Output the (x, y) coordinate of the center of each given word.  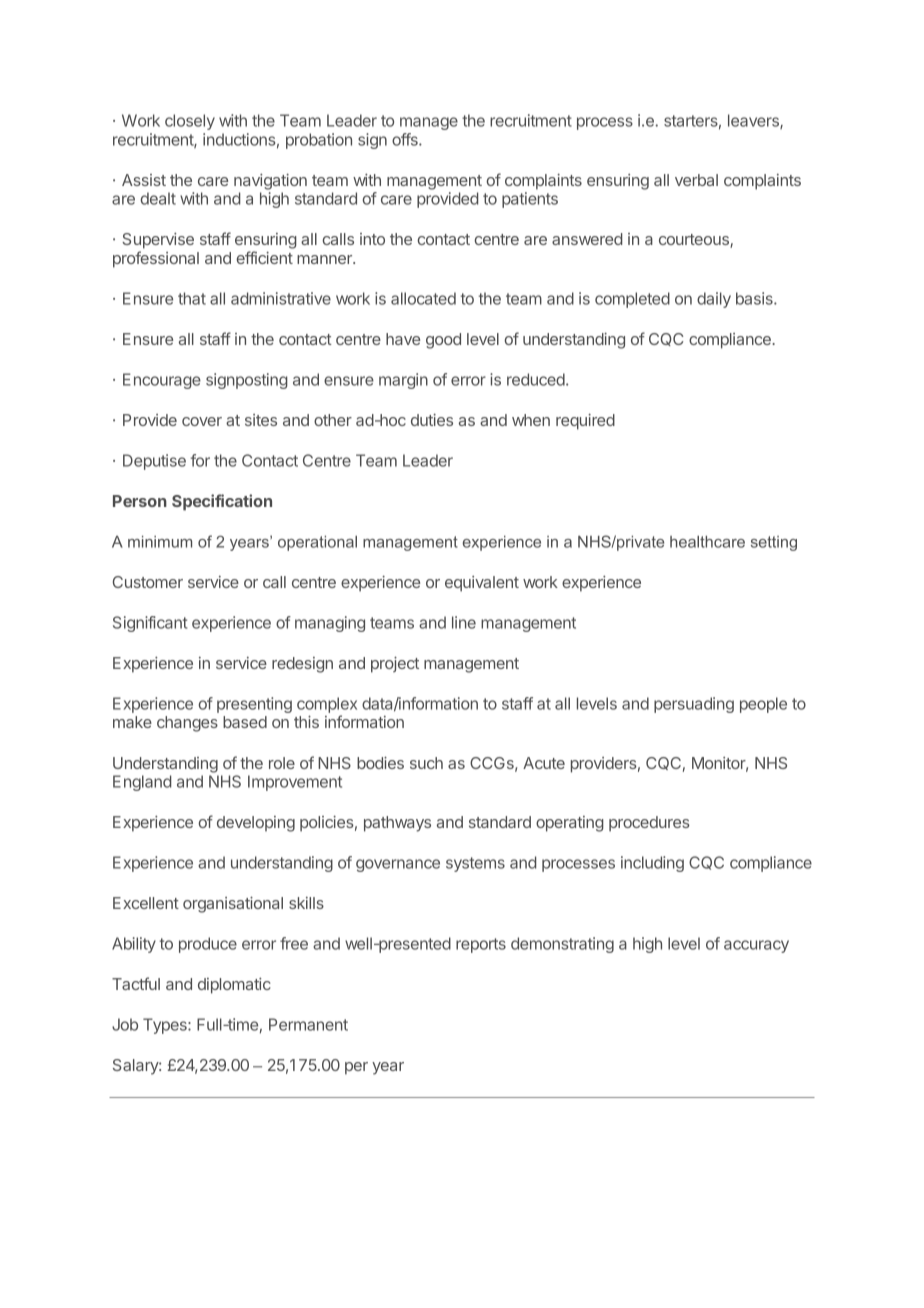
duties (432, 420)
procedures (649, 824)
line (464, 622)
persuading (694, 705)
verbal (696, 180)
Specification (222, 502)
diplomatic (234, 986)
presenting (254, 705)
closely (190, 122)
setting (774, 543)
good (443, 341)
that (192, 298)
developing (256, 824)
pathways (397, 824)
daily (714, 300)
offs (406, 139)
